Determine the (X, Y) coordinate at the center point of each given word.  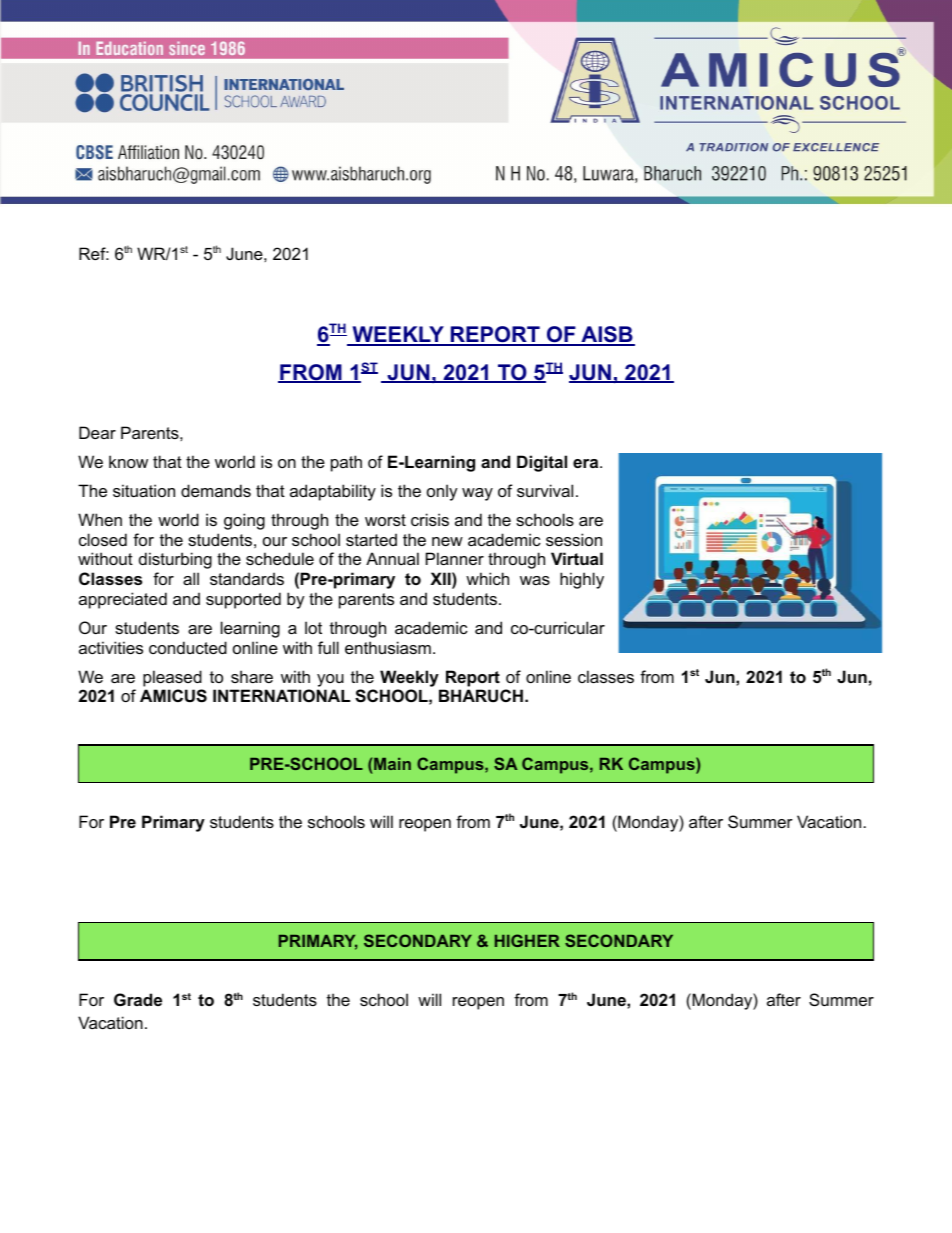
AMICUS (173, 696)
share (252, 676)
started (371, 539)
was (535, 580)
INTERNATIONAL (281, 695)
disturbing (175, 560)
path (346, 463)
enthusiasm (388, 647)
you (330, 680)
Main (392, 764)
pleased (172, 678)
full (328, 647)
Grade (138, 999)
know (128, 461)
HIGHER (527, 940)
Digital (542, 463)
